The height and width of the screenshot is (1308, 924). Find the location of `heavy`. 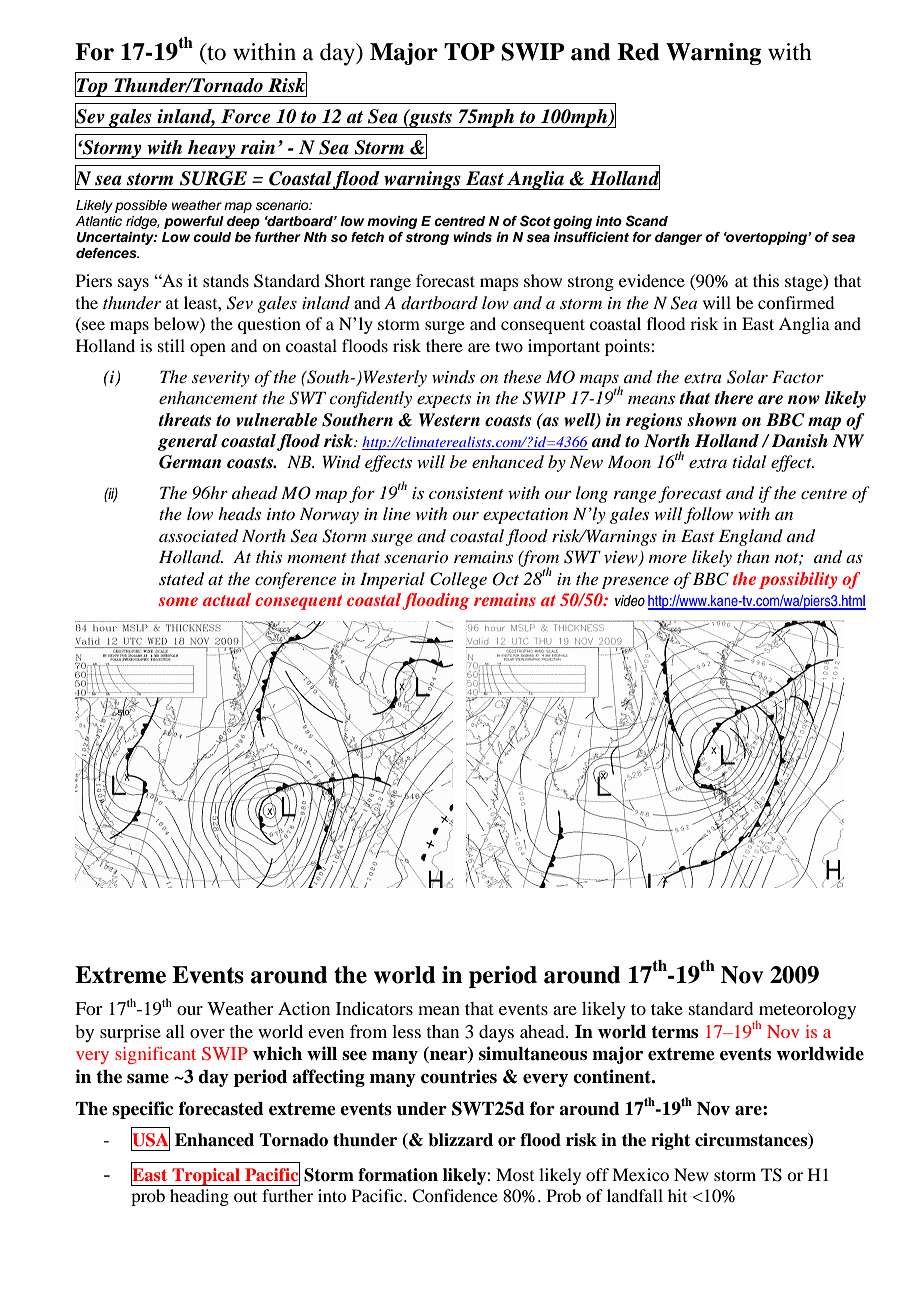

heavy is located at coordinates (212, 149).
